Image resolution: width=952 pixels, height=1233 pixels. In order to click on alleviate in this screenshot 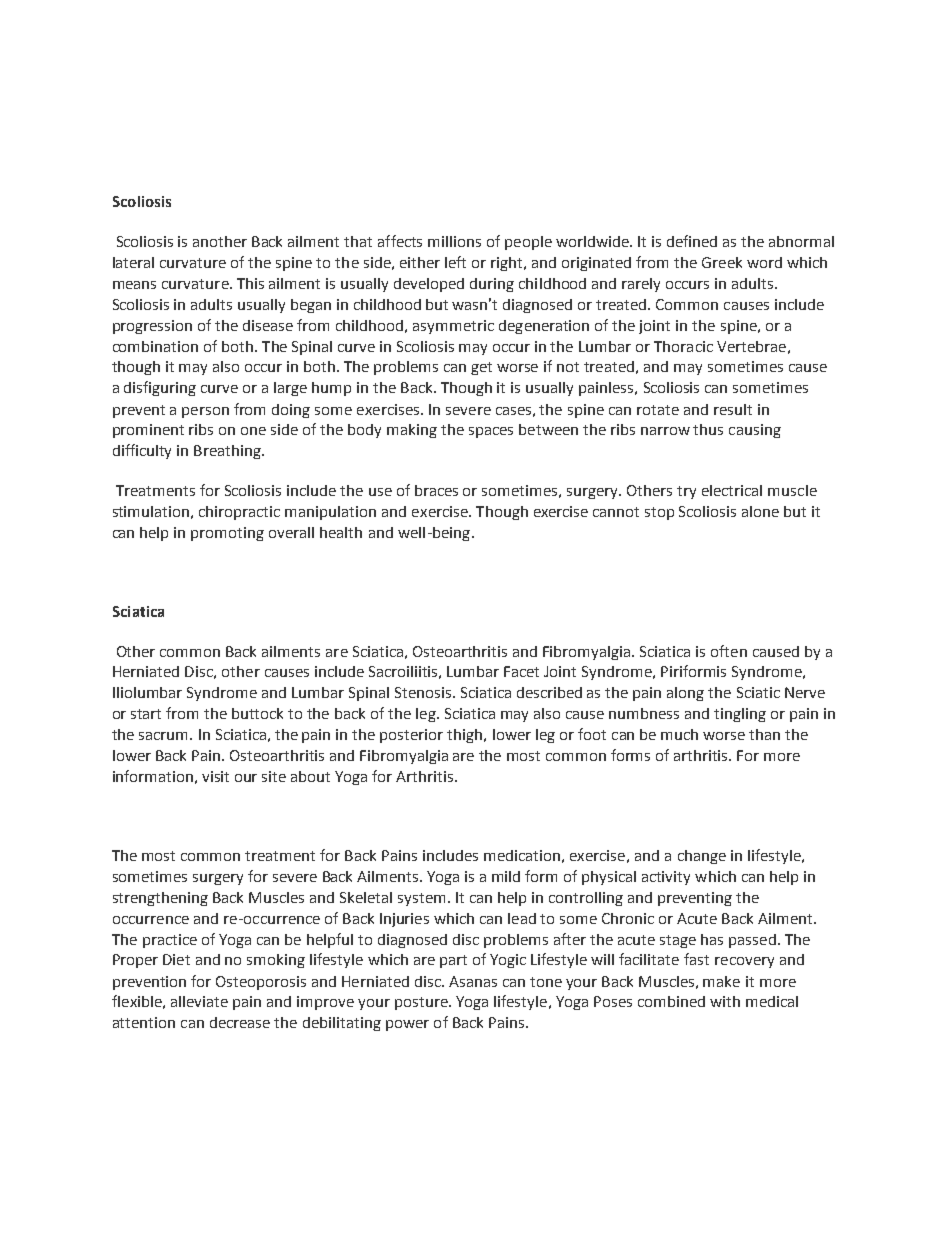, I will do `click(199, 1001)`.
